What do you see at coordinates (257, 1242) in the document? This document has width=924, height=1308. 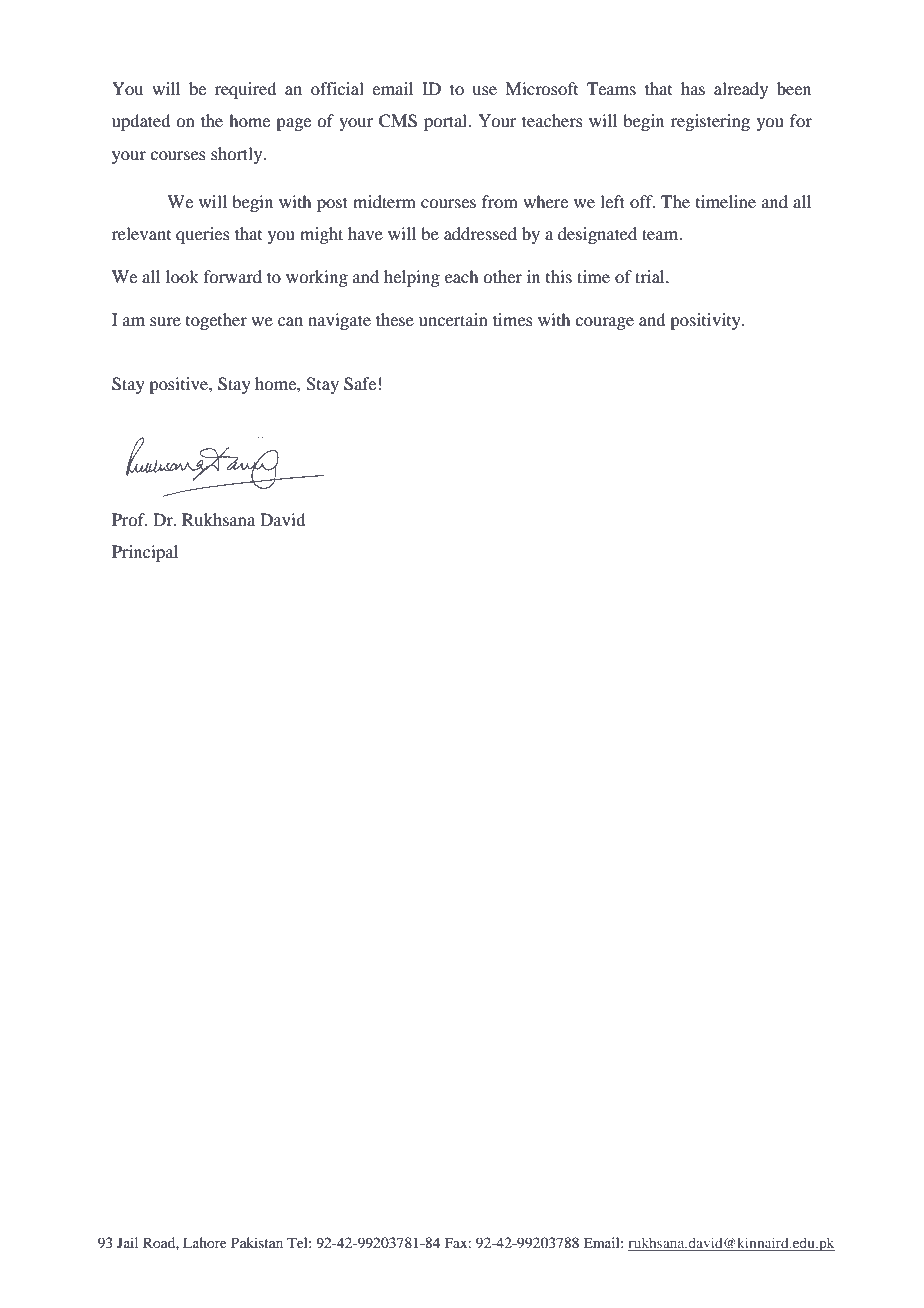 I see `Pakistan` at bounding box center [257, 1242].
